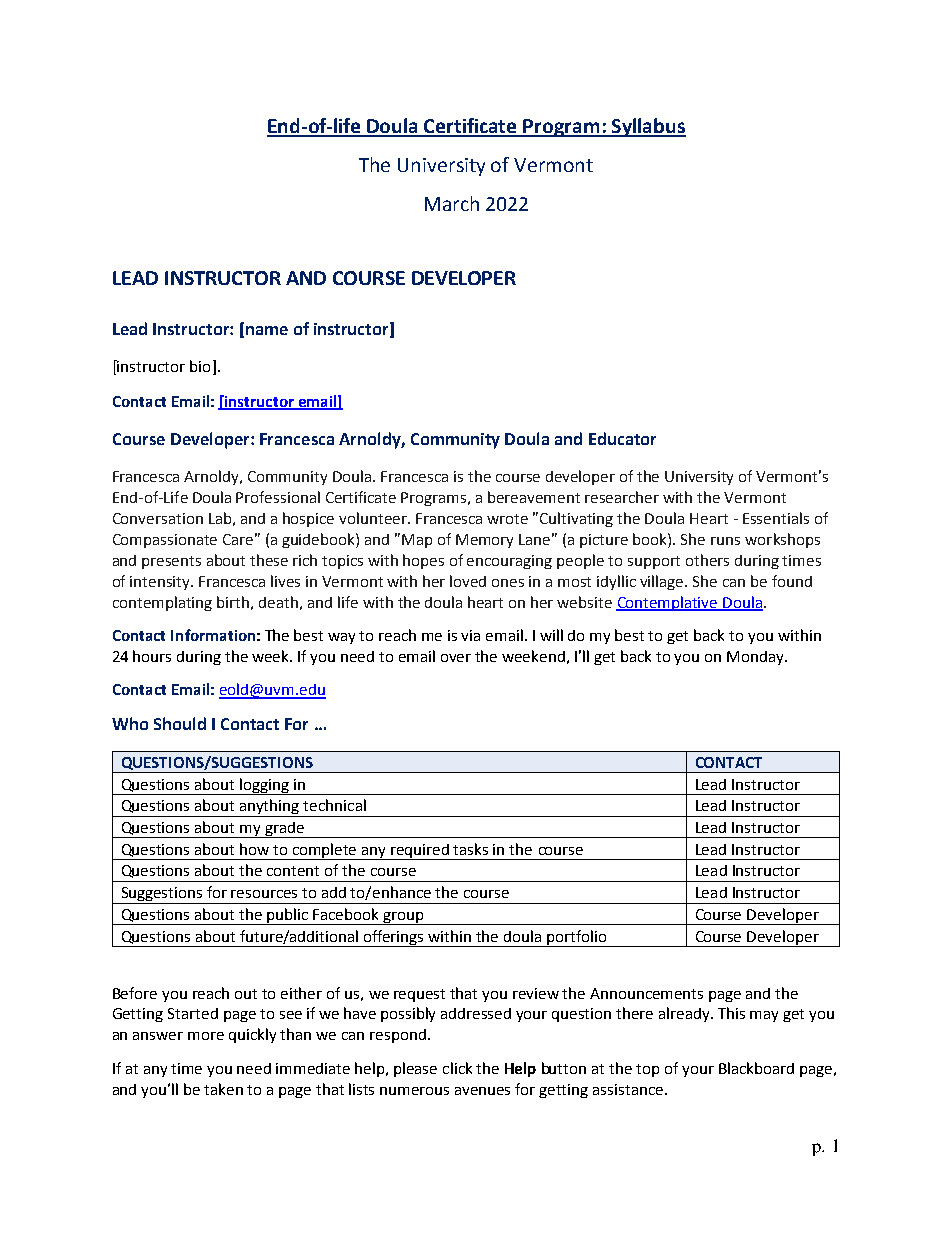 This page has height=1233, width=952. Describe the element at coordinates (267, 330) in the page. I see `name` at that location.
